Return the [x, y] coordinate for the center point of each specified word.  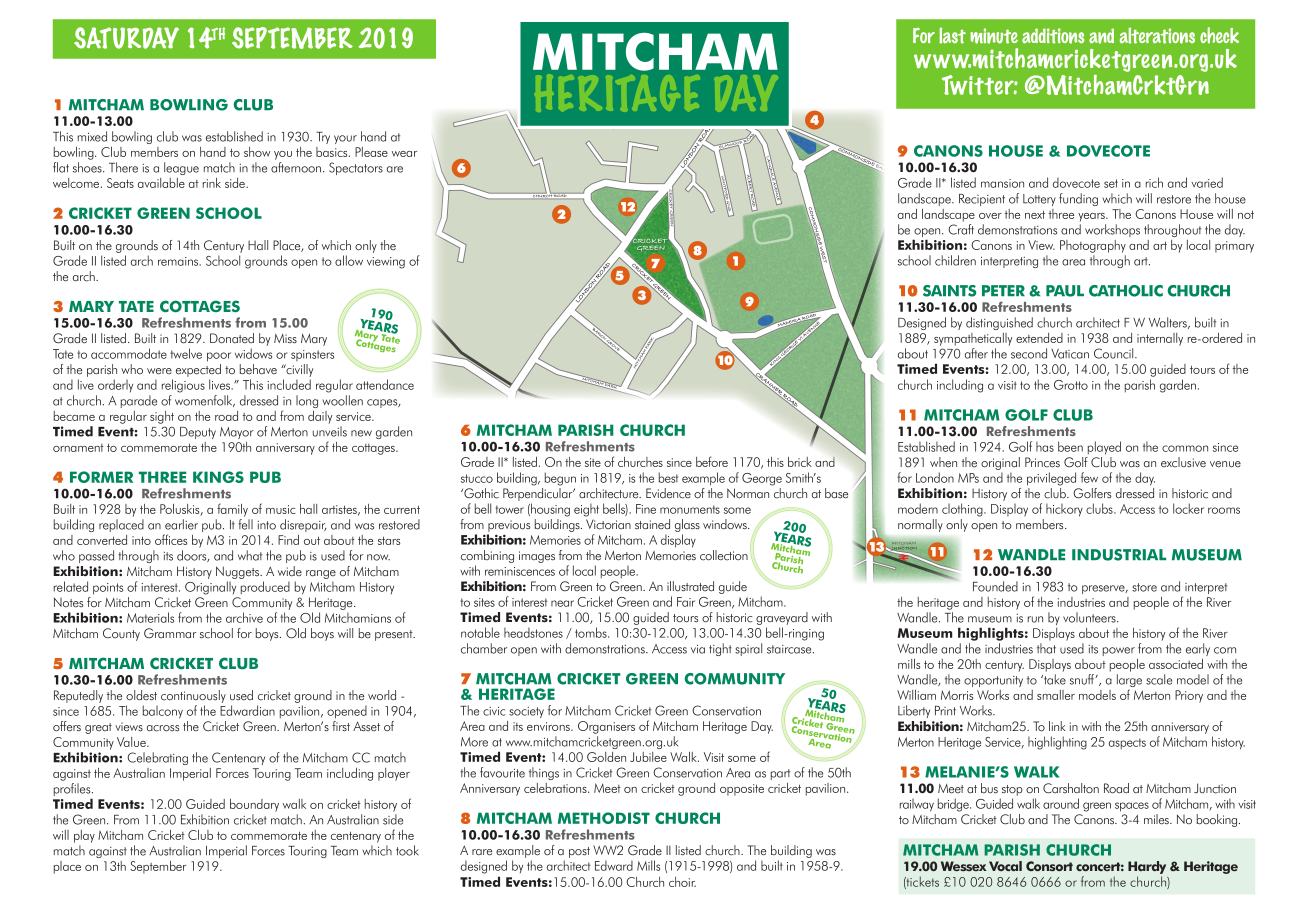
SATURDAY [126, 38]
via [698, 649]
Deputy [198, 433]
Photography [1093, 246]
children [955, 260]
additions [1053, 36]
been [1070, 446]
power [1119, 651]
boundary [254, 805]
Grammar [170, 633]
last [952, 35]
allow [349, 260]
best [668, 477]
